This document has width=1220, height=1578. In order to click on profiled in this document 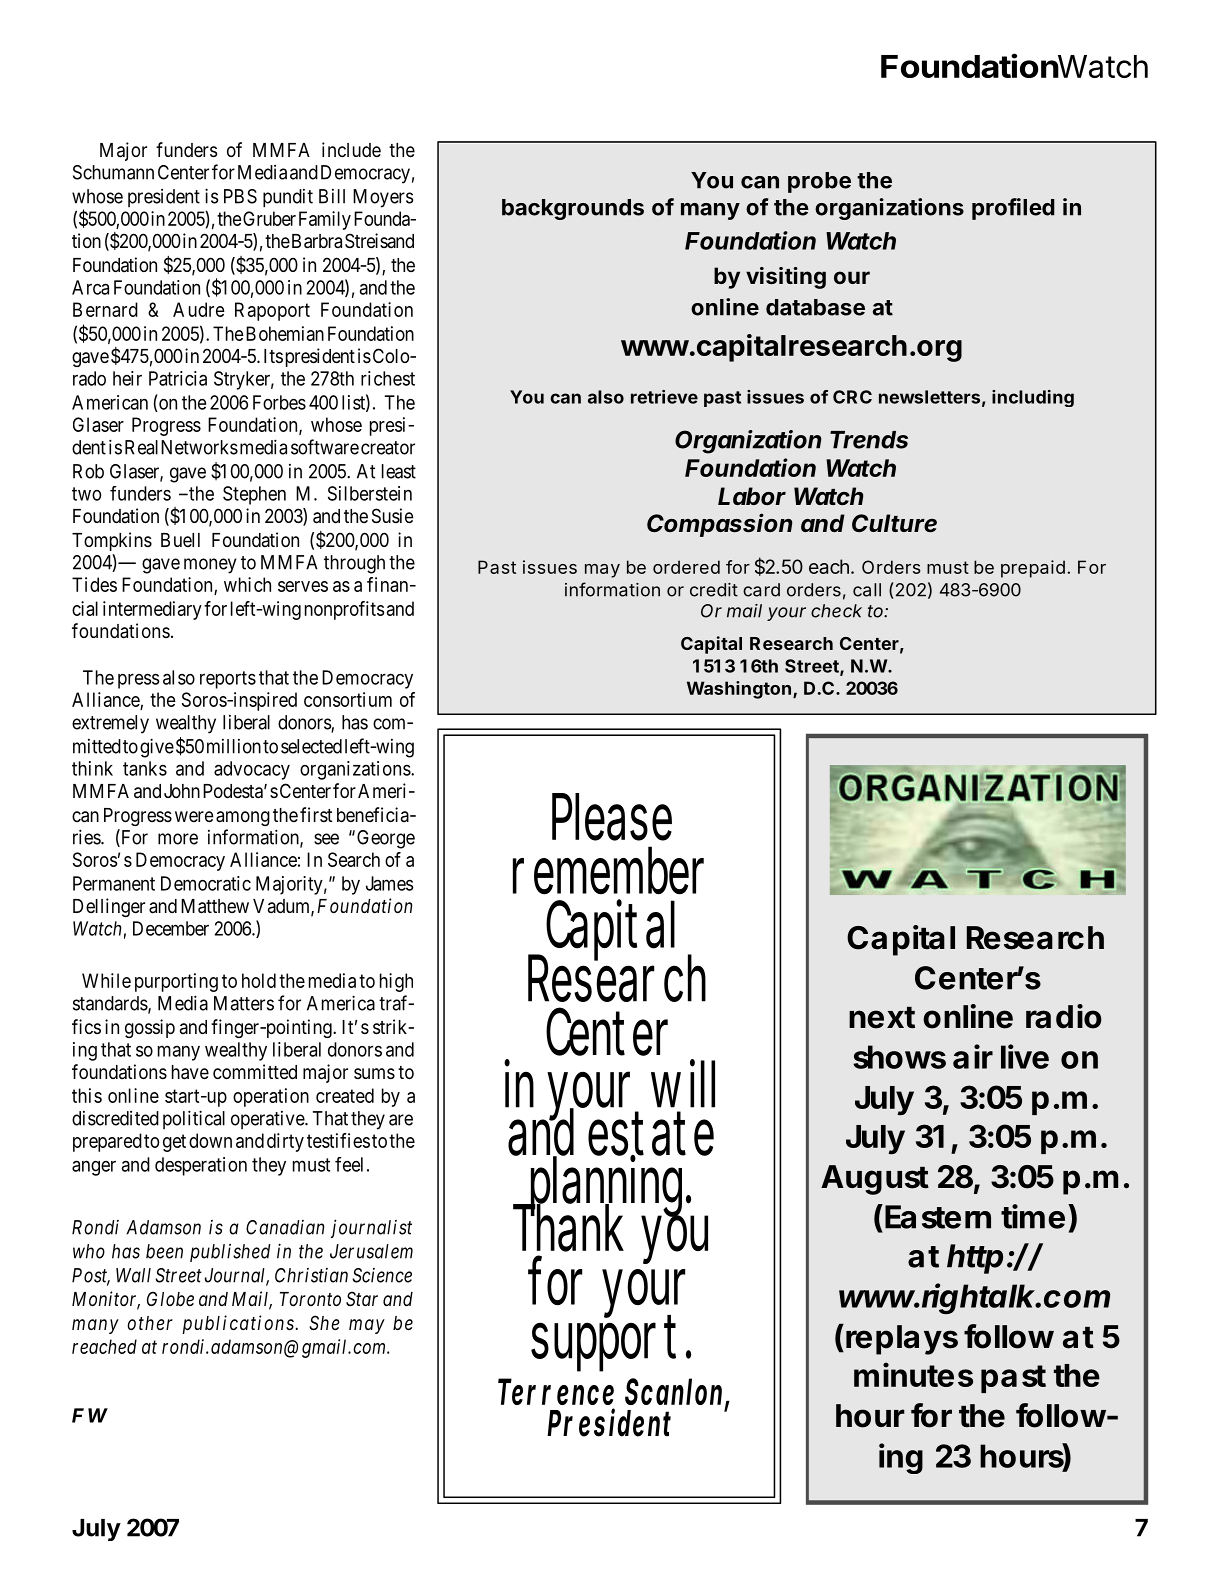, I will do `click(1013, 209)`.
